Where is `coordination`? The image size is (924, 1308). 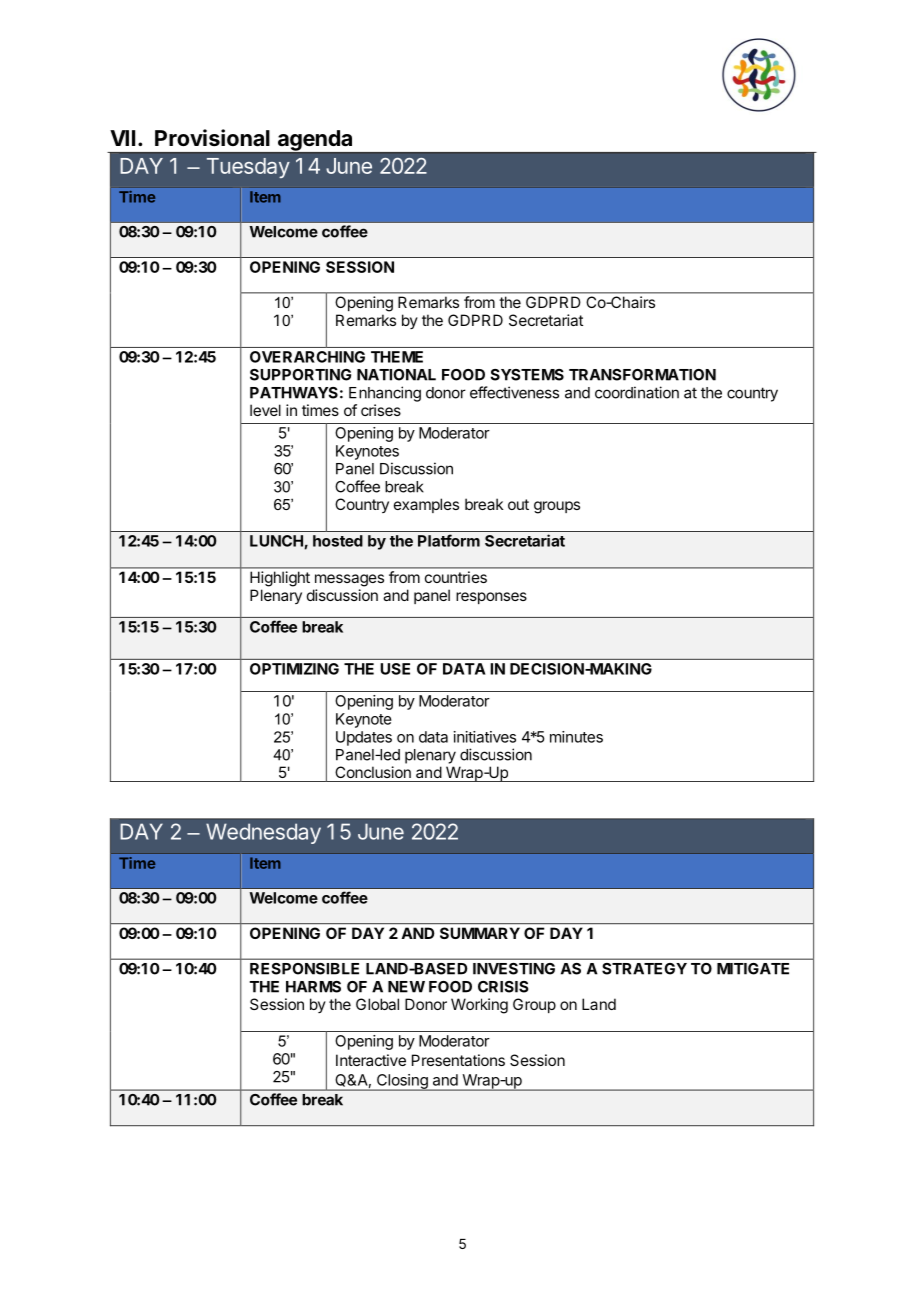
coordination is located at coordinates (637, 392).
